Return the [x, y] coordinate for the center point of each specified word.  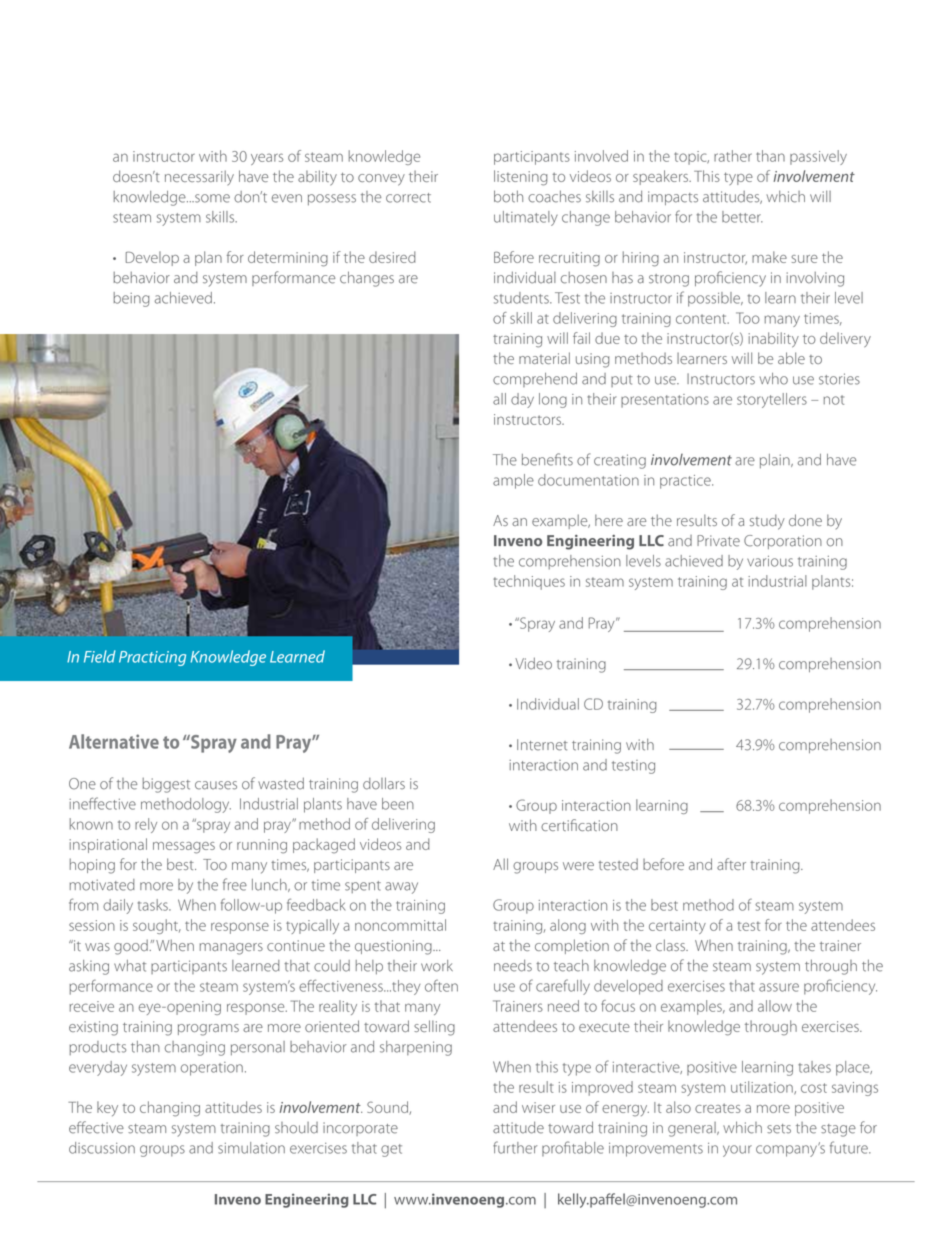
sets [779, 1129]
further [515, 1147]
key [107, 1108]
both [508, 196]
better [742, 217]
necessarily [199, 178]
